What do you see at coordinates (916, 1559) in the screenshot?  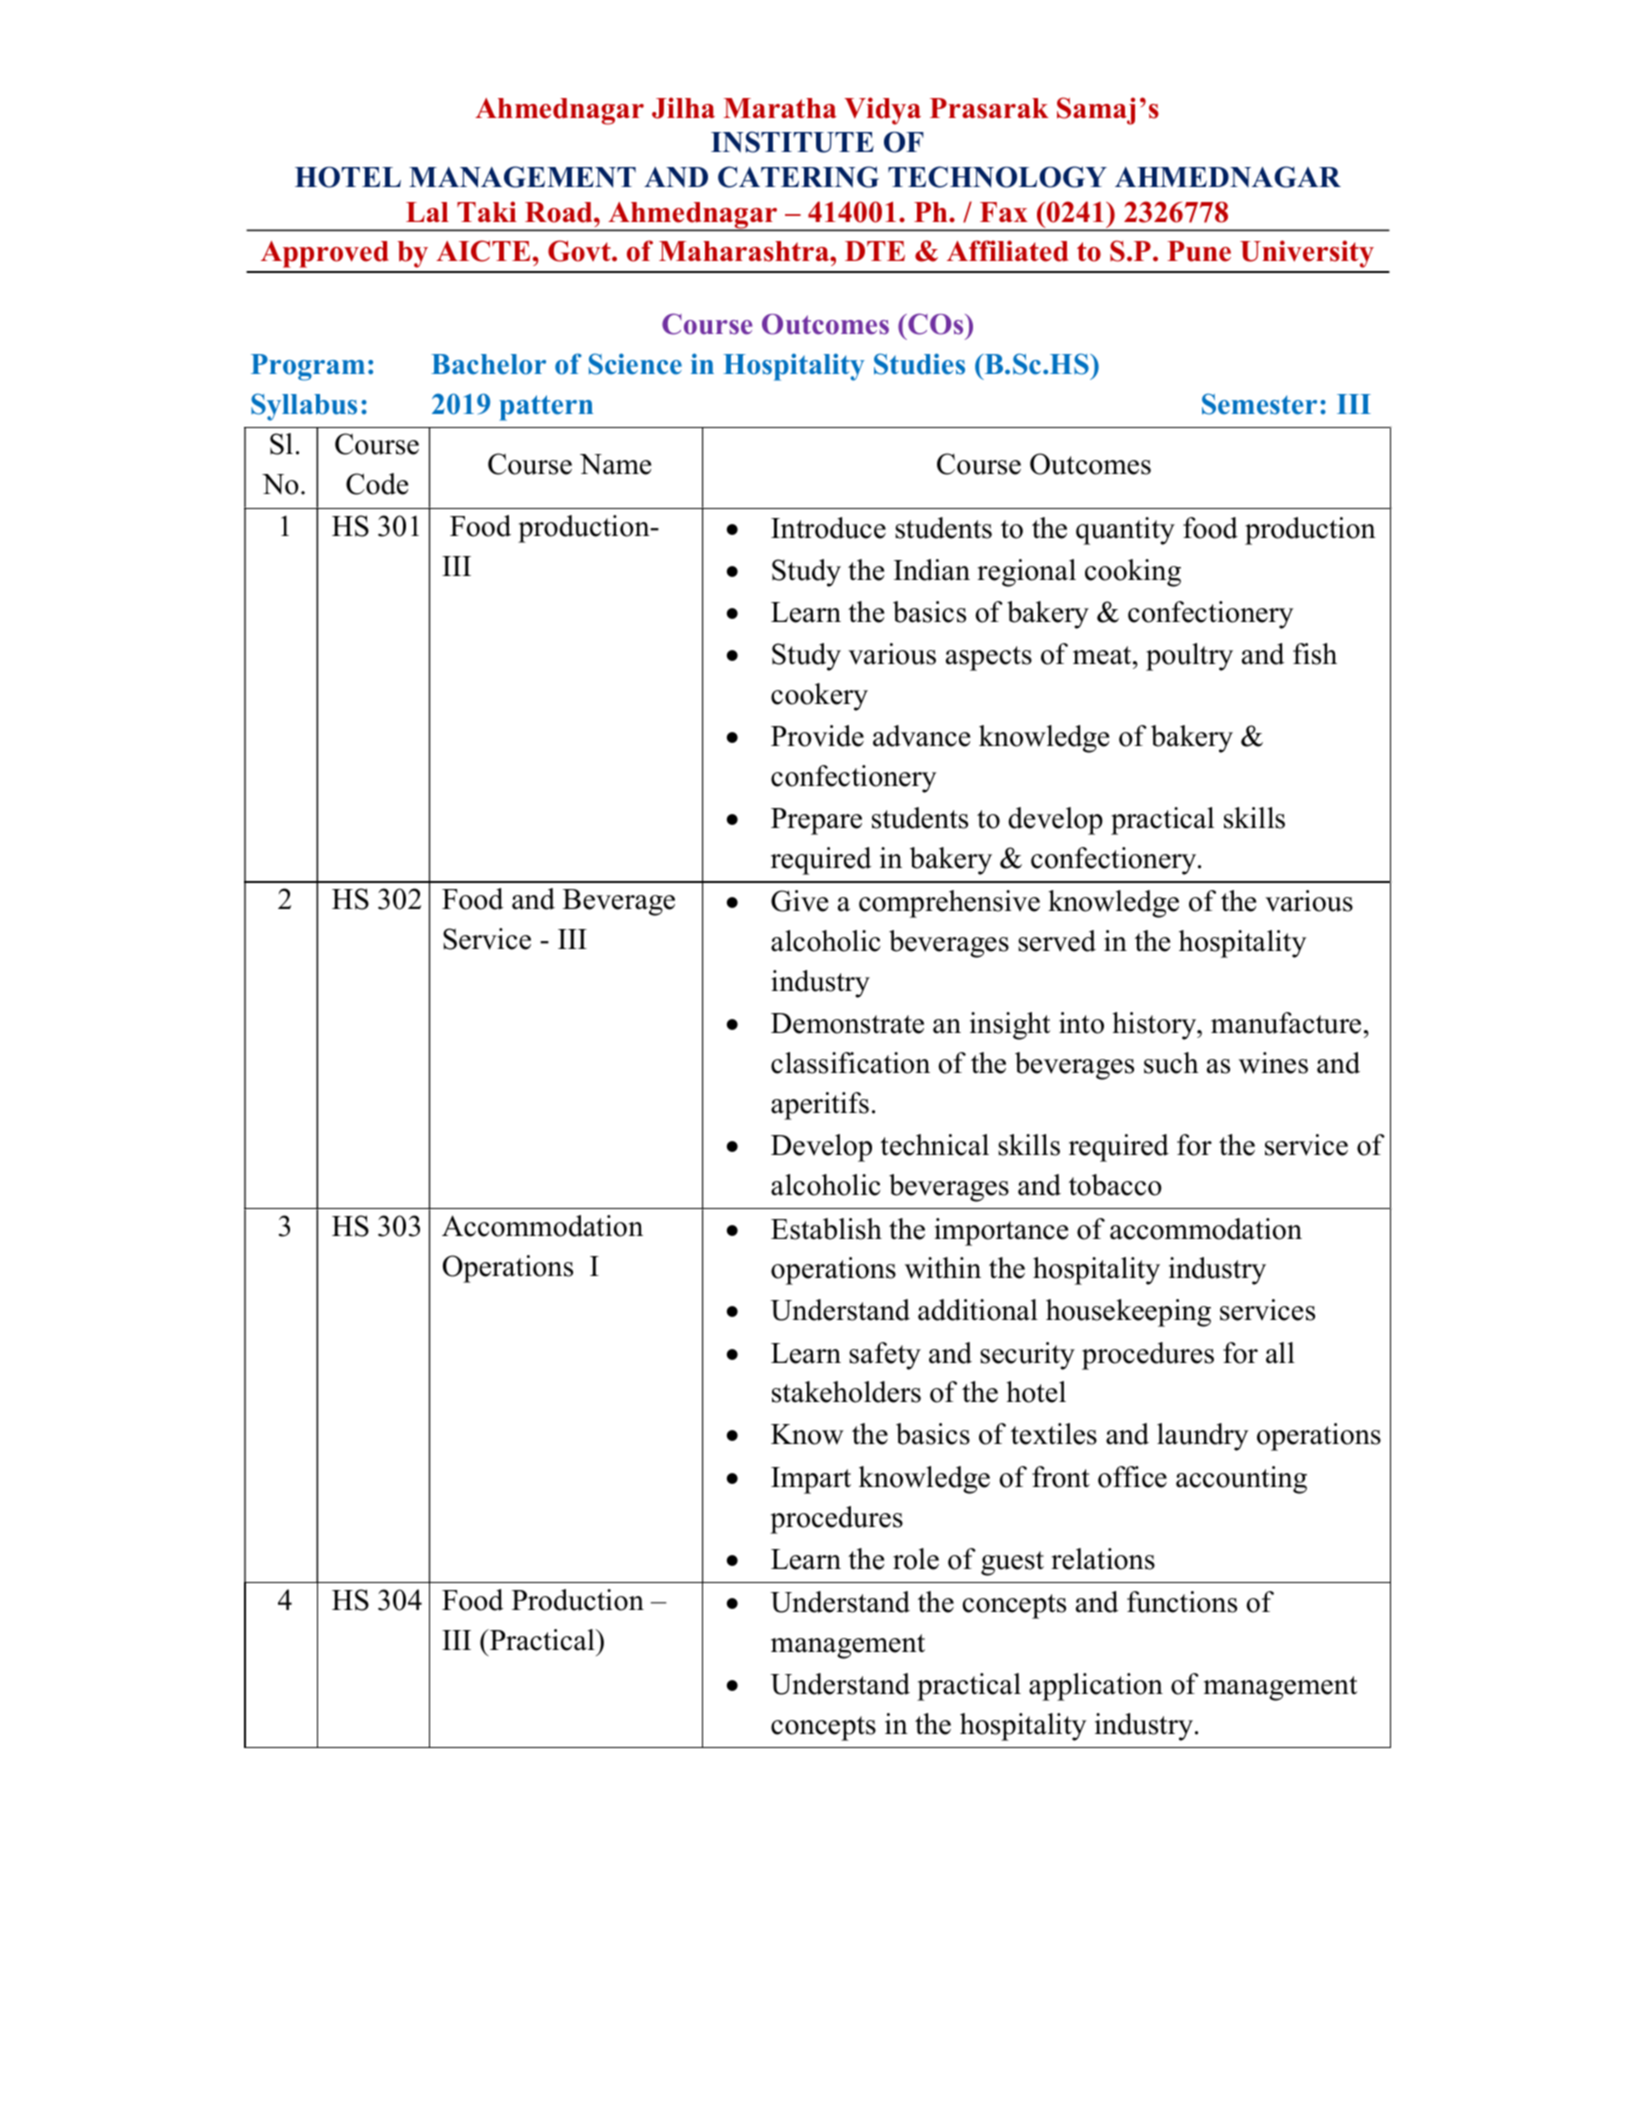 I see `role` at bounding box center [916, 1559].
